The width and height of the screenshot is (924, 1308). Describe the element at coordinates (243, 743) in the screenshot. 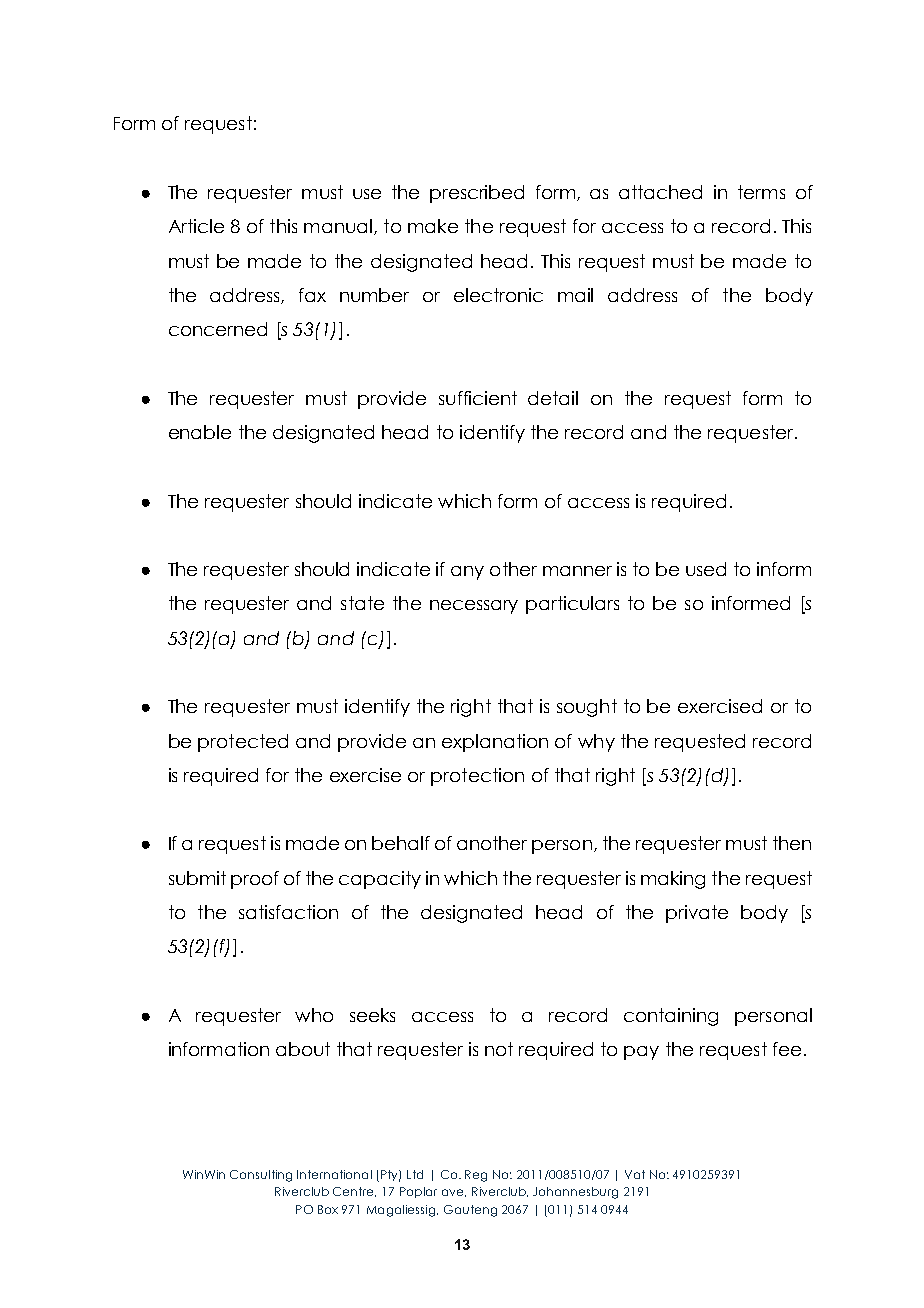

I see `protected` at that location.
